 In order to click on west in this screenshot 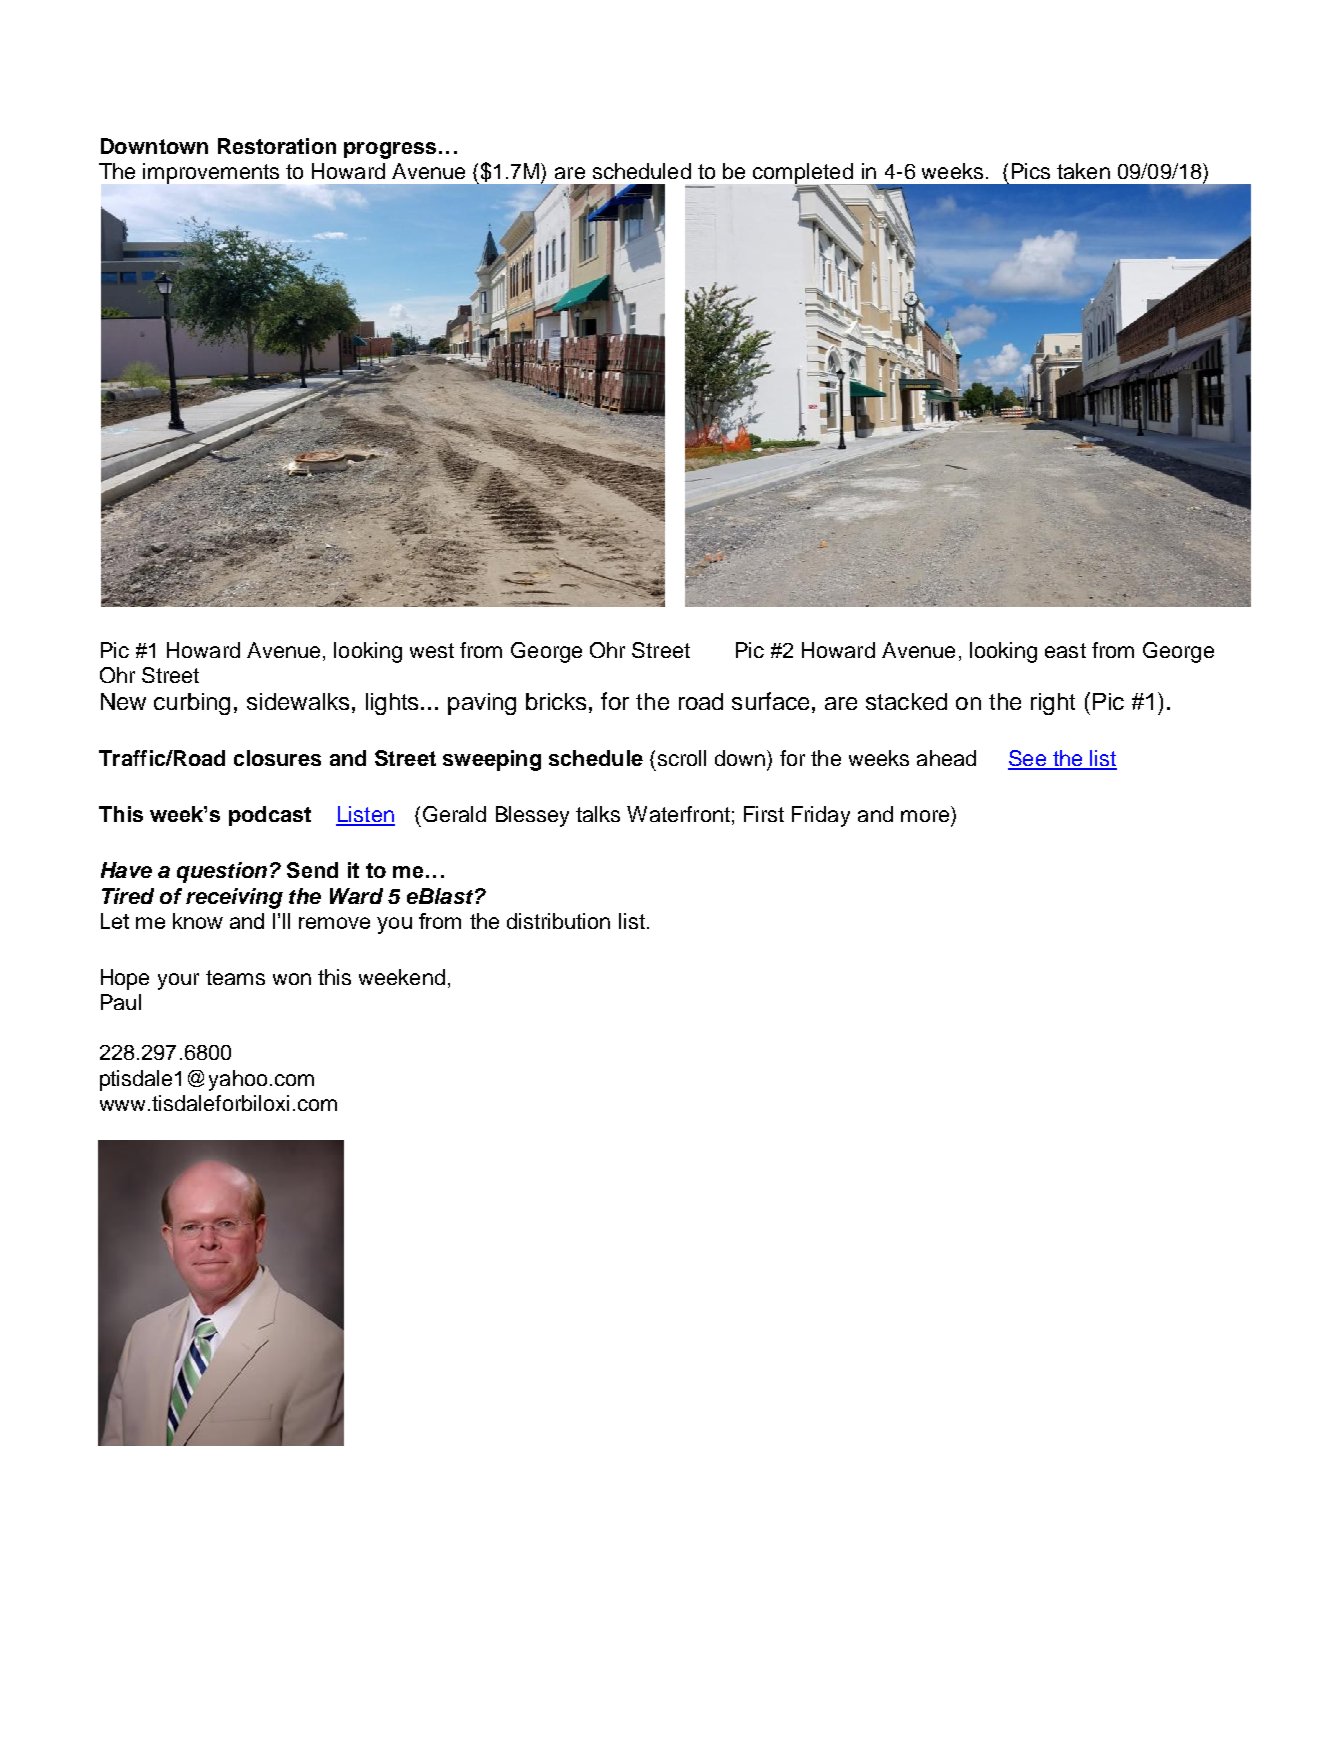, I will do `click(432, 650)`.
